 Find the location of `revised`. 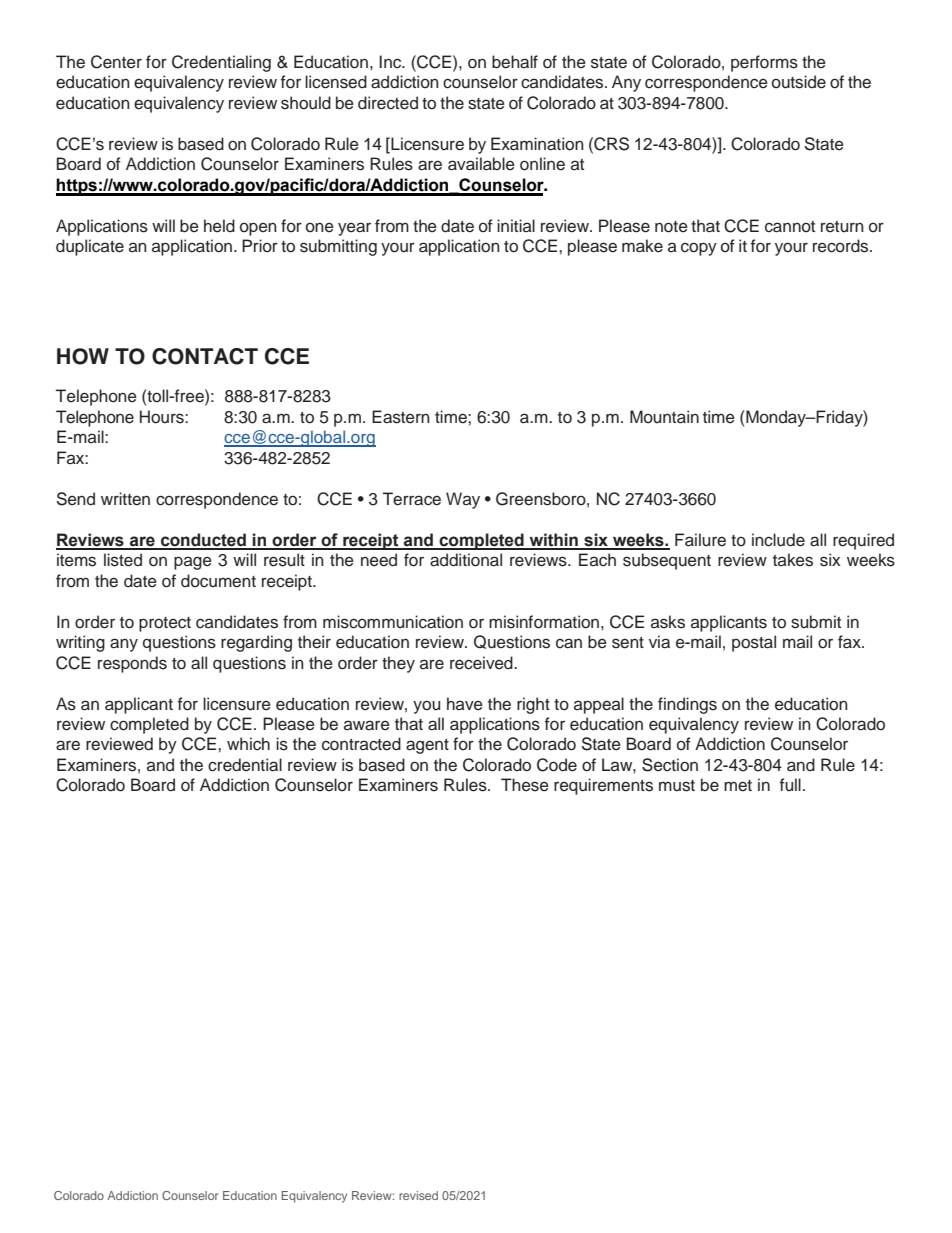

revised is located at coordinates (418, 1195).
